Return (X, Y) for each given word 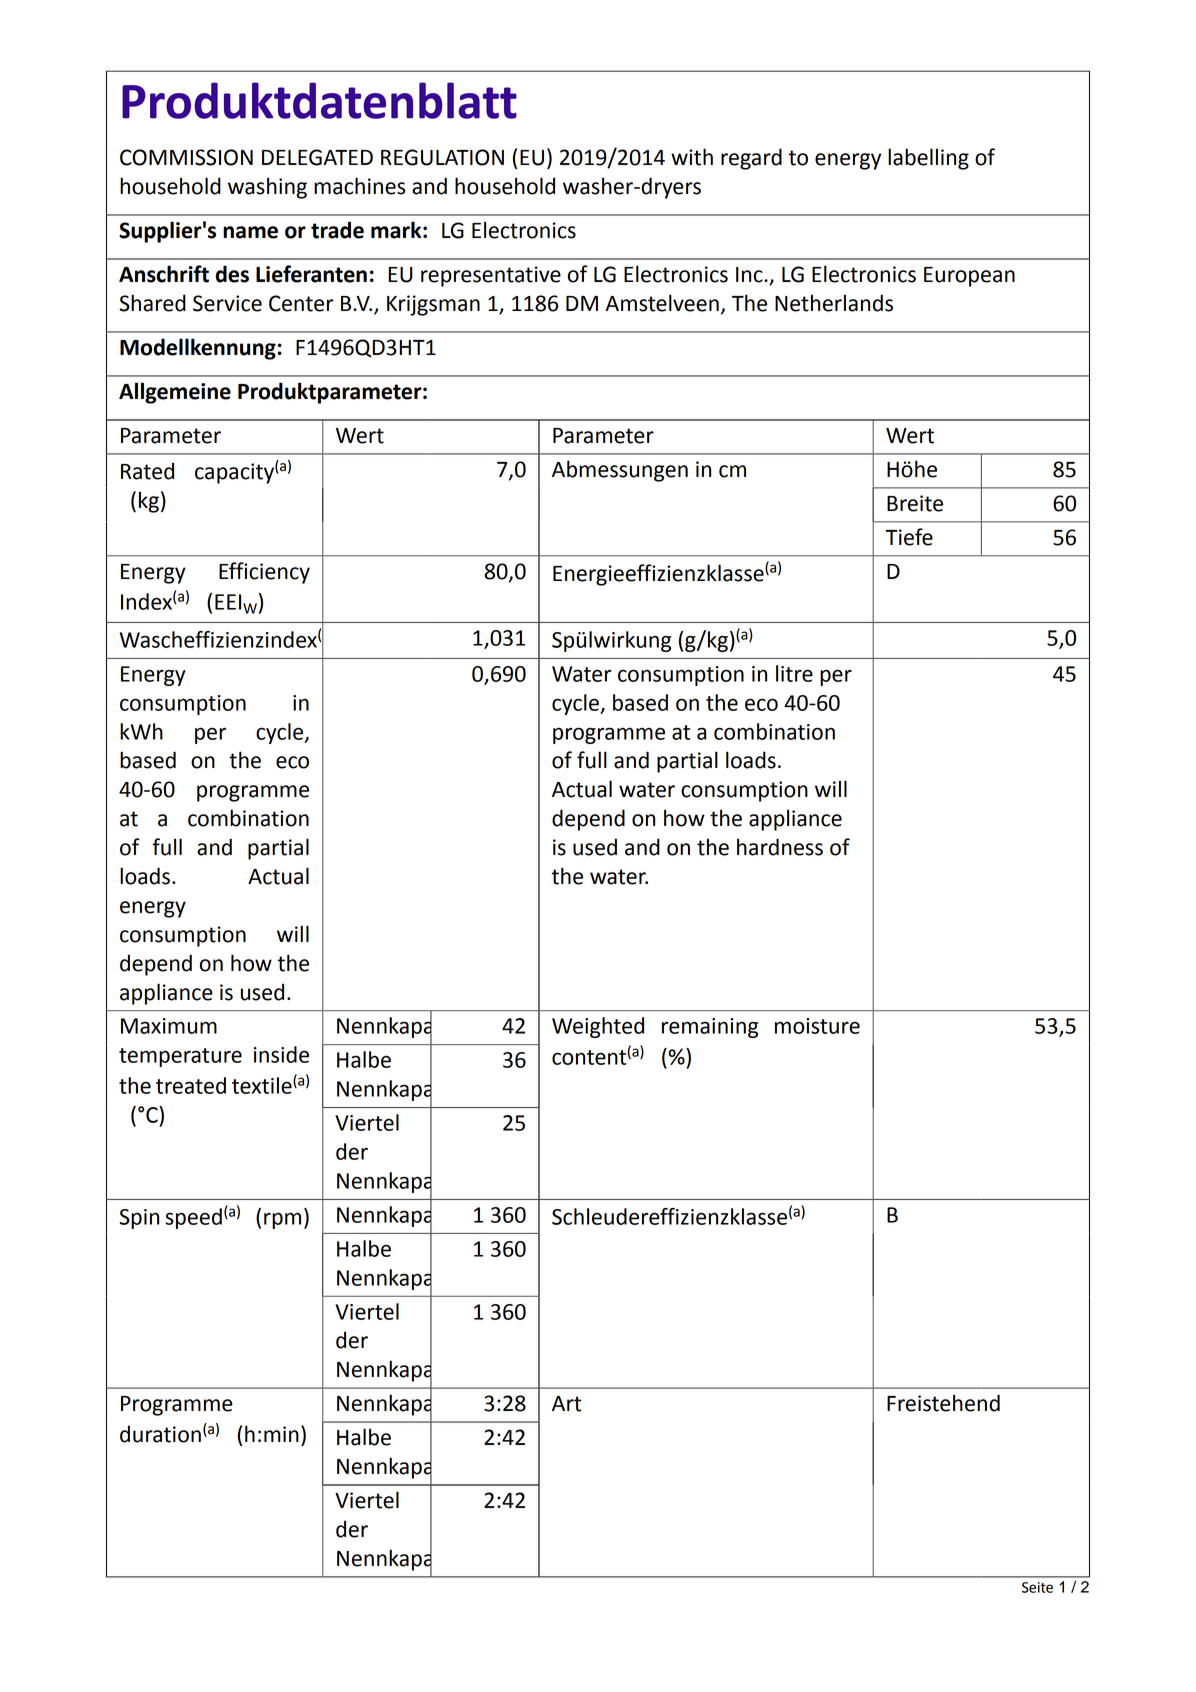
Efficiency (264, 573)
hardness (780, 847)
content (589, 1057)
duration (160, 1434)
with (692, 157)
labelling (928, 159)
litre (794, 673)
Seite (1037, 1587)
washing (267, 188)
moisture (817, 1026)
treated (191, 1085)
